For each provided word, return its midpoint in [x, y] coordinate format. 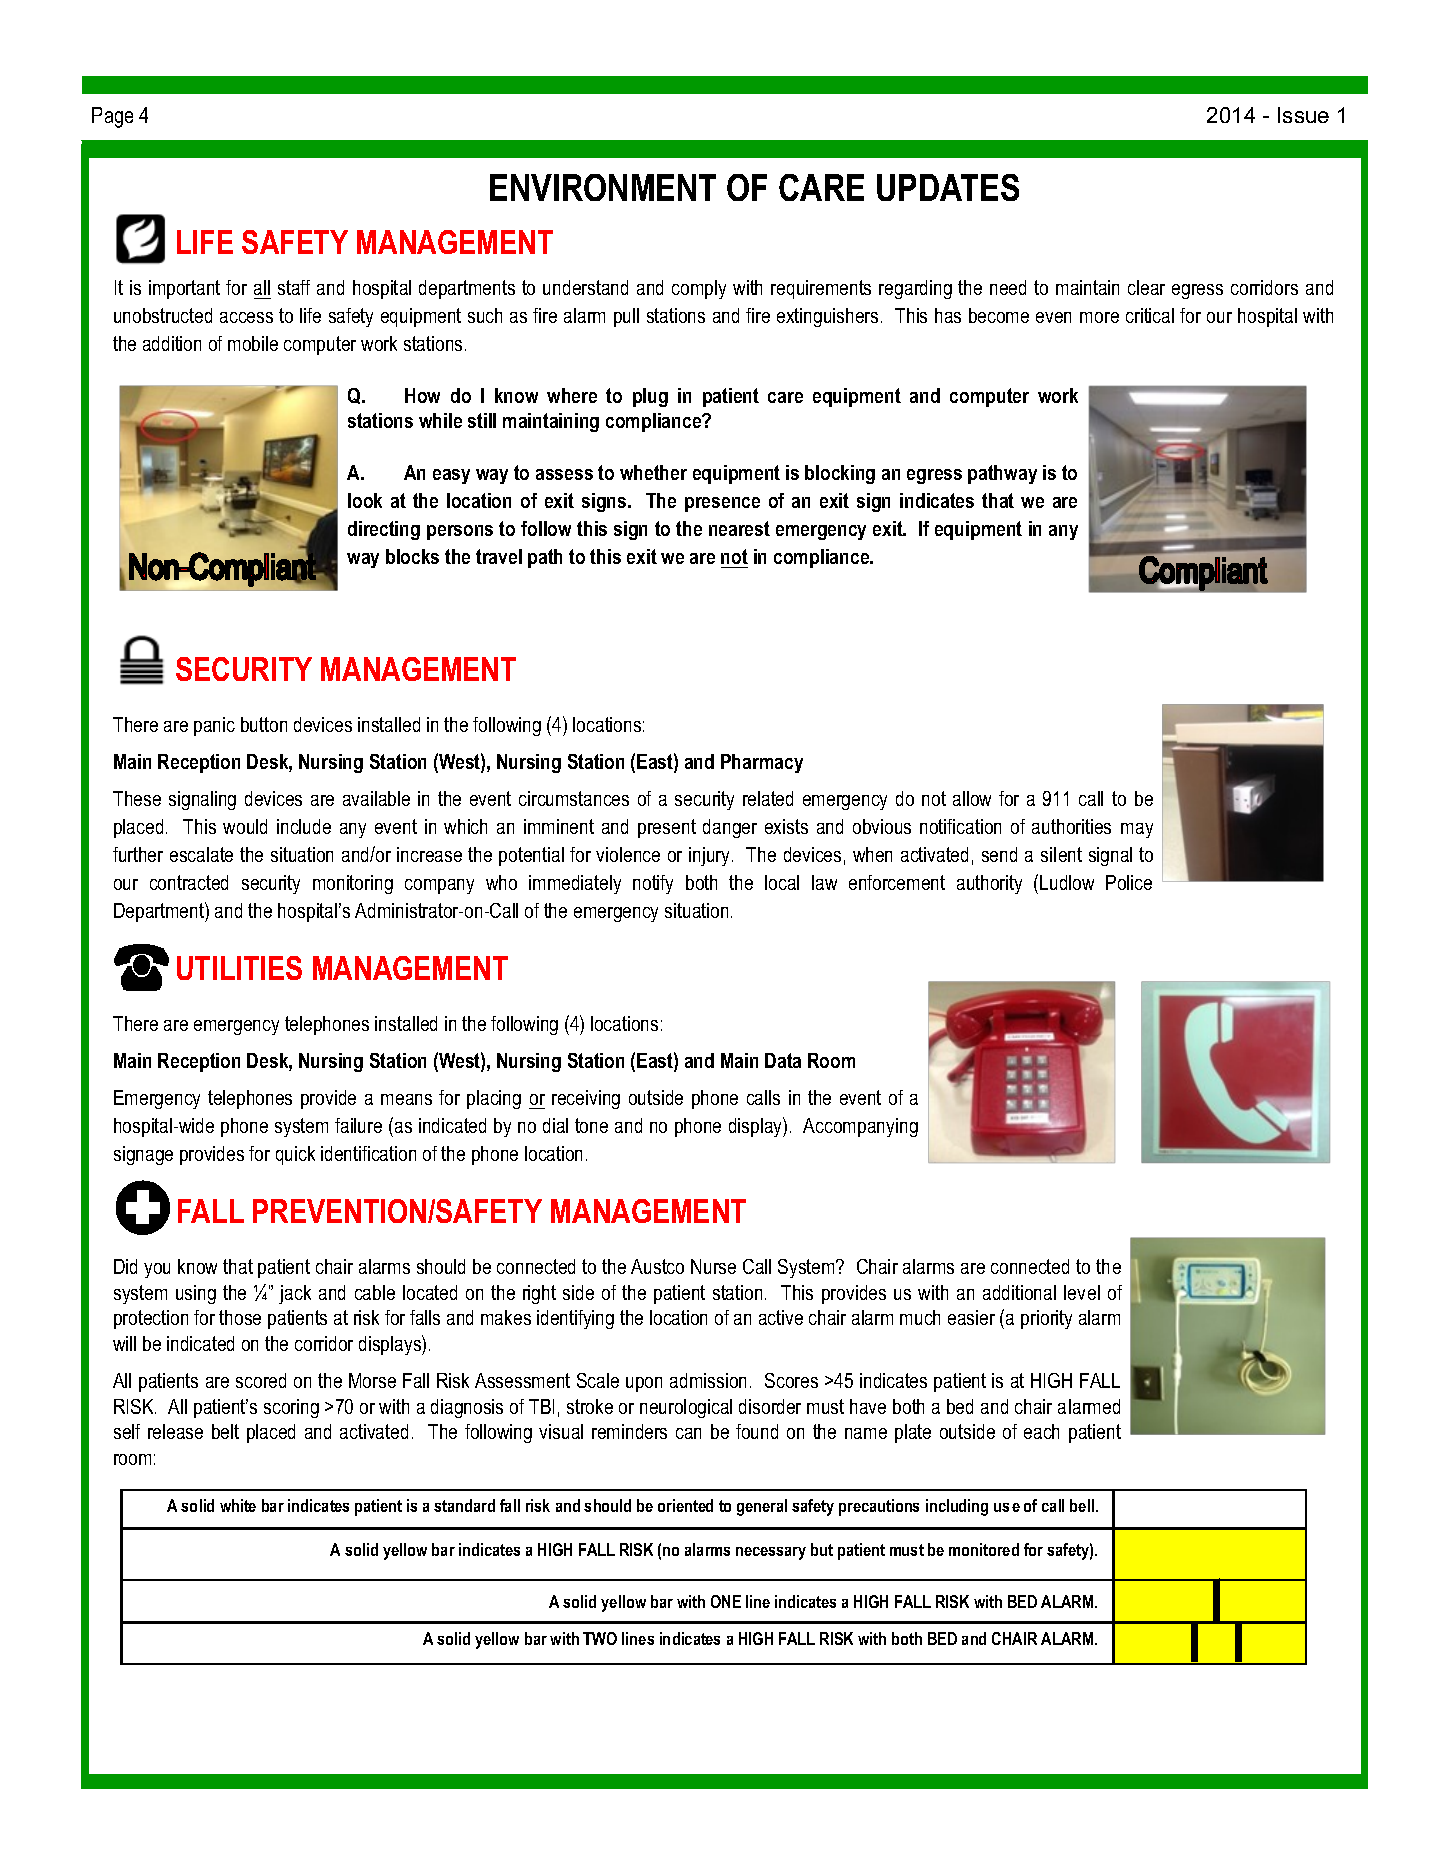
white [238, 1505]
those [240, 1317]
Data [783, 1060]
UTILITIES [239, 968]
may [1137, 830]
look [365, 500]
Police [1129, 882]
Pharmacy [762, 763]
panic [214, 726]
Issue [1303, 115]
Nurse [713, 1266]
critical [1150, 315]
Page [112, 117]
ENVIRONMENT [603, 187]
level [1082, 1292]
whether [653, 472]
